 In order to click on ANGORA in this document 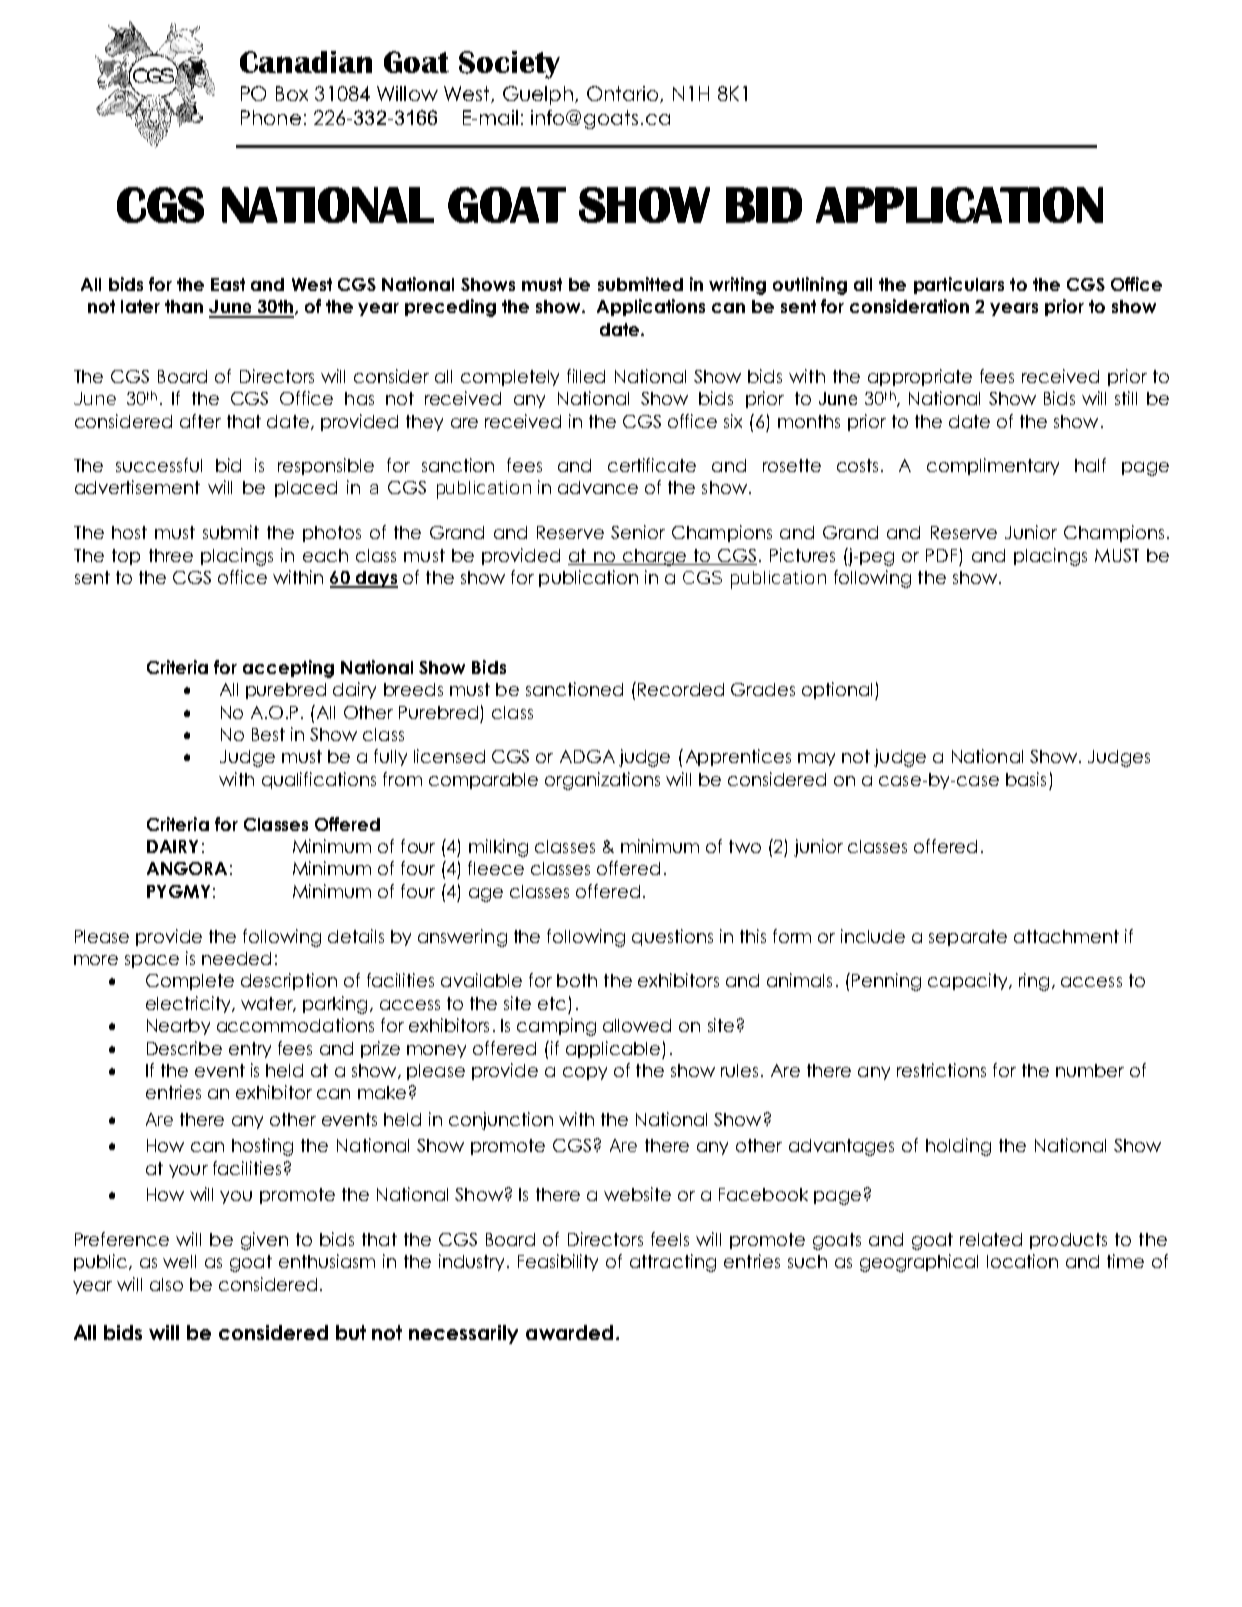, I will do `click(187, 868)`.
